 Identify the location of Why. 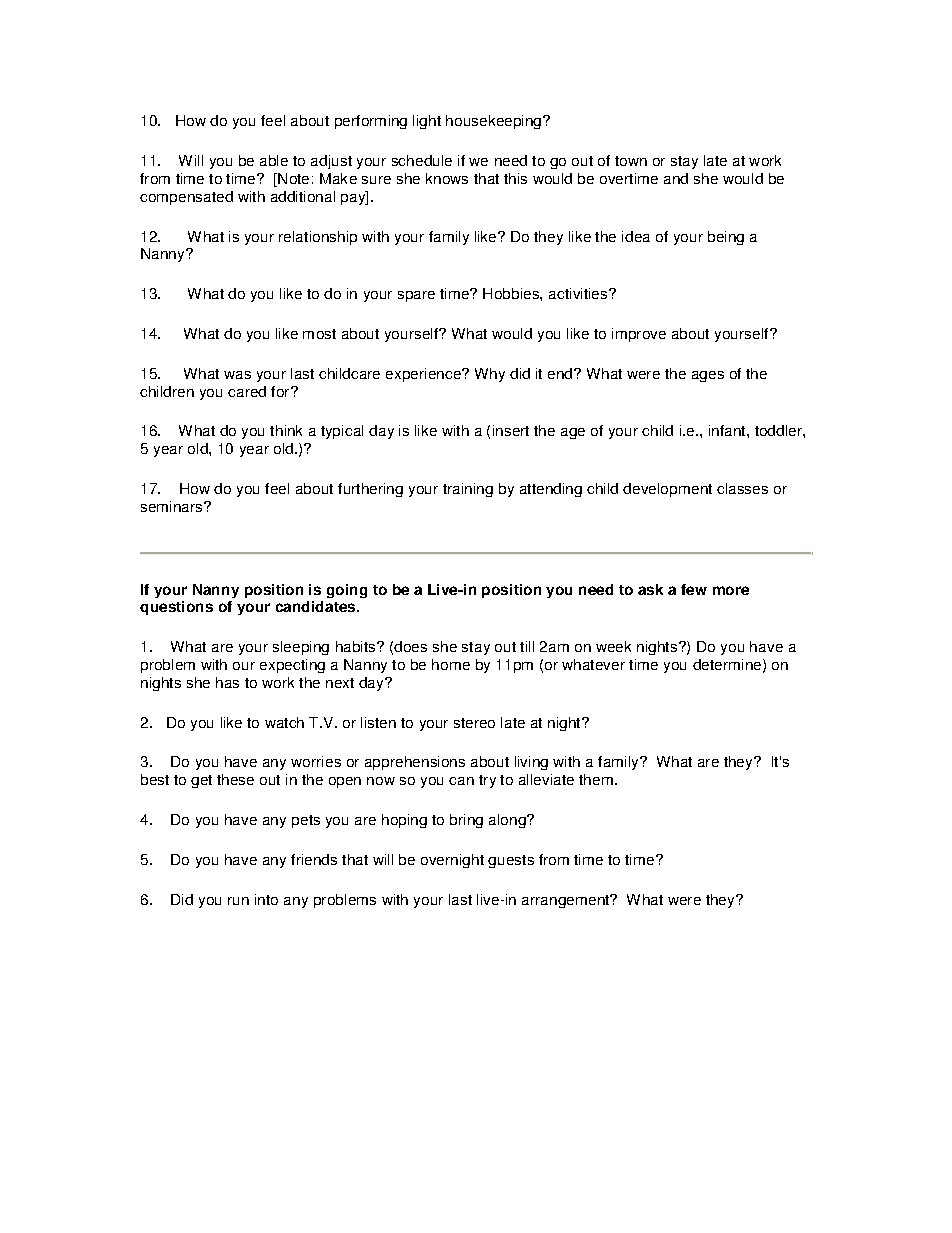
(490, 375).
